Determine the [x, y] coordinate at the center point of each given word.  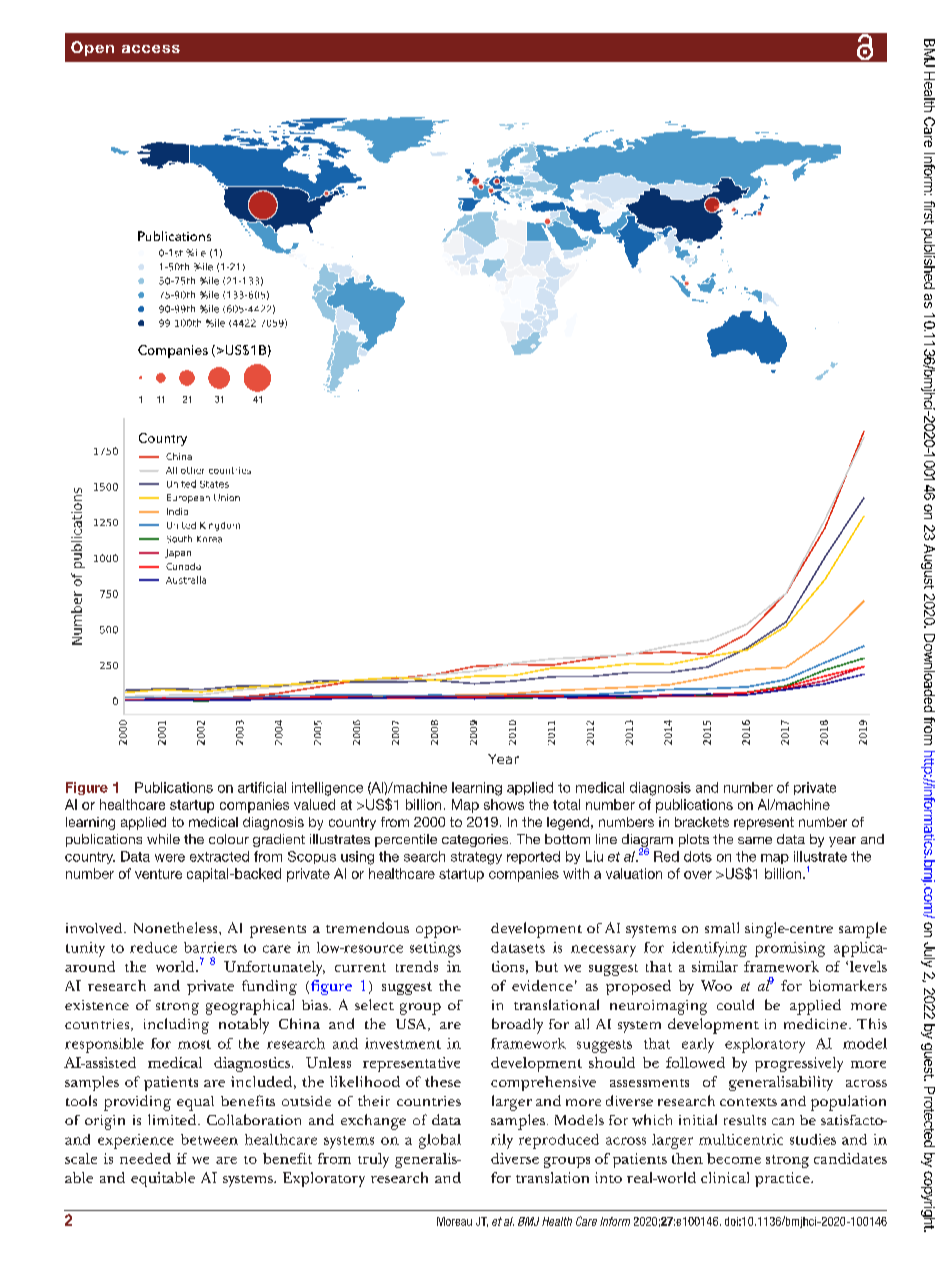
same [755, 840]
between [209, 1139]
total [566, 804]
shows [504, 804]
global [440, 1141]
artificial [262, 787]
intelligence [327, 789]
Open [92, 48]
